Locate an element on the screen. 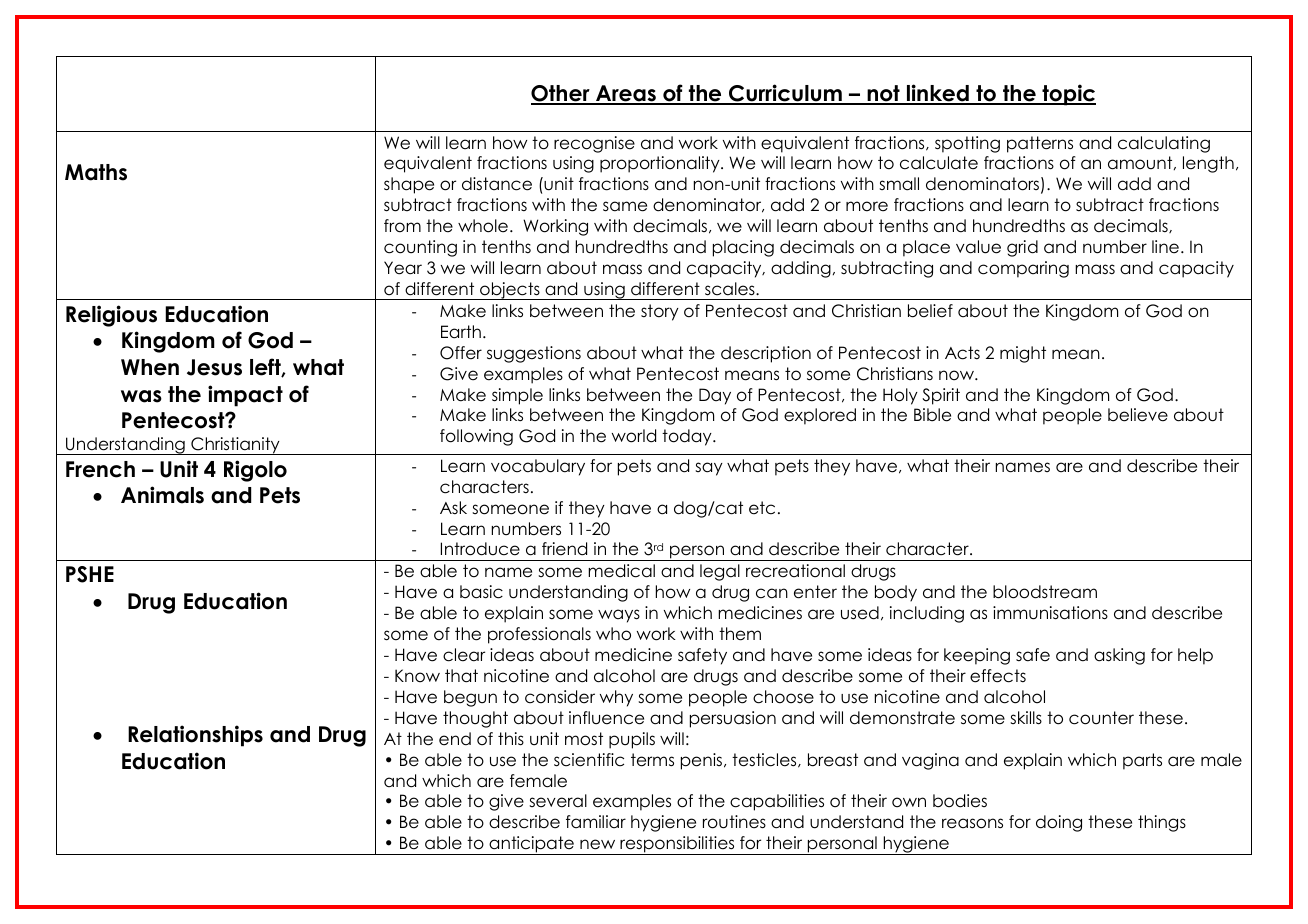 The height and width of the screenshot is (924, 1308). comparing is located at coordinates (1023, 269).
